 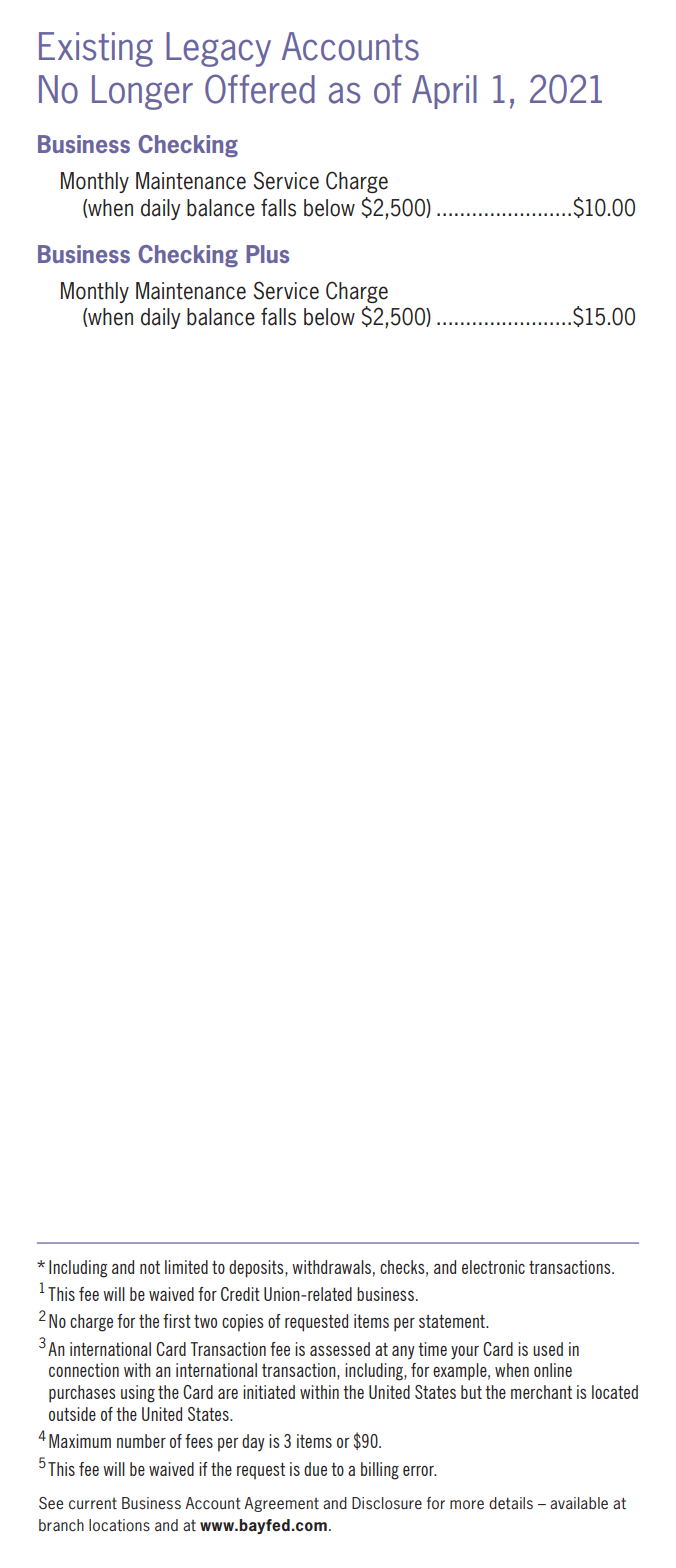 What do you see at coordinates (579, 1503) in the document?
I see `available` at bounding box center [579, 1503].
